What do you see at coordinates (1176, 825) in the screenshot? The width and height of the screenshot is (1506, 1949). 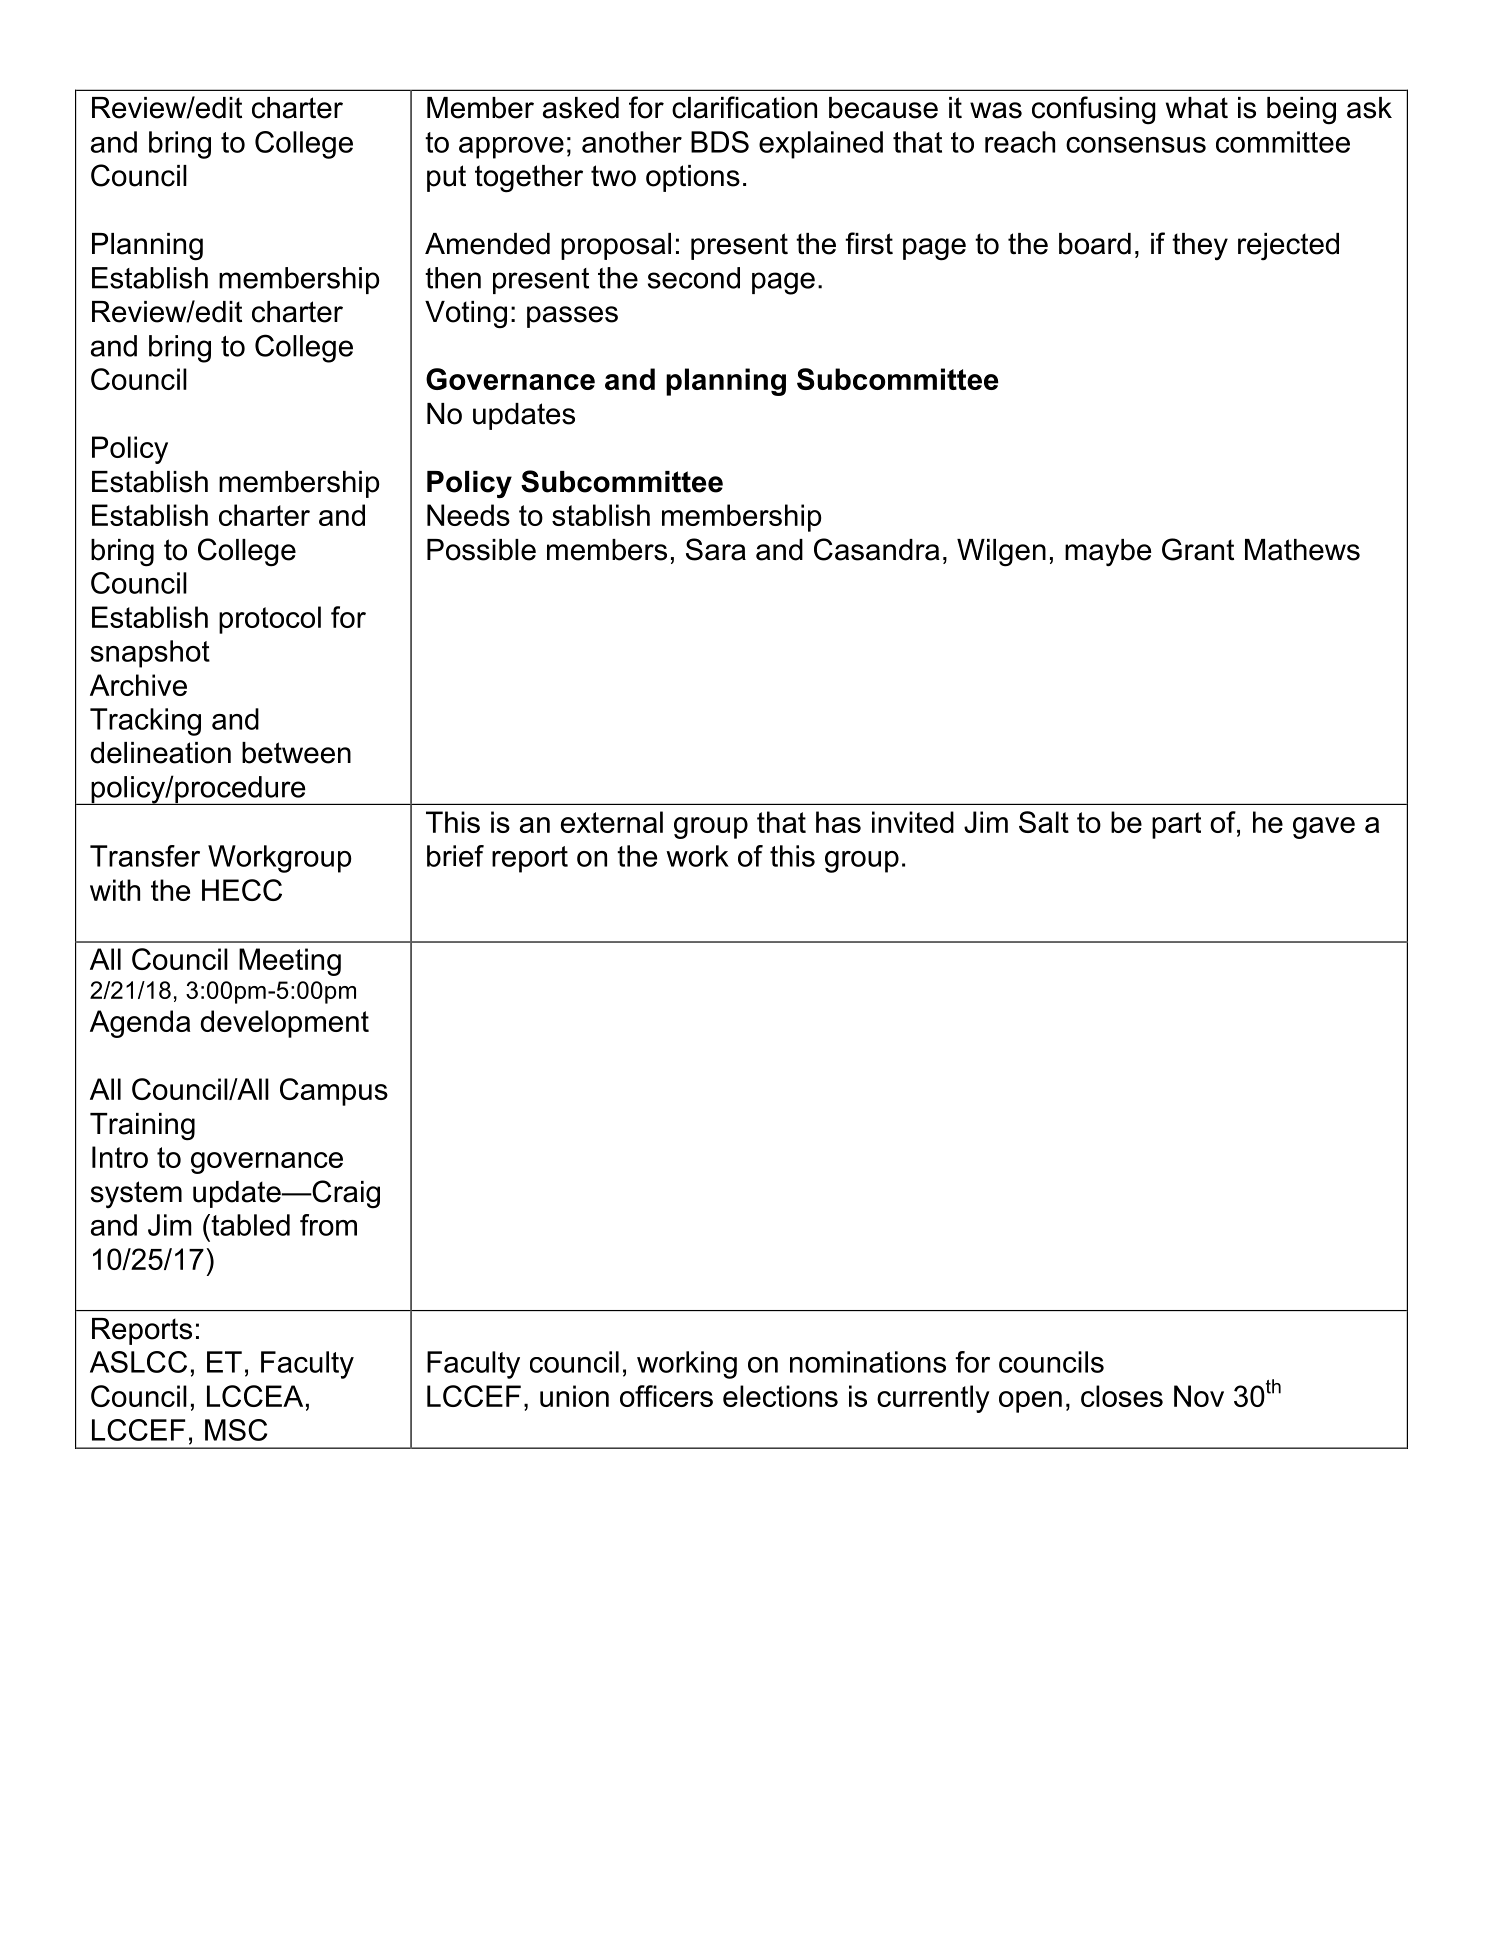 I see `part` at bounding box center [1176, 825].
